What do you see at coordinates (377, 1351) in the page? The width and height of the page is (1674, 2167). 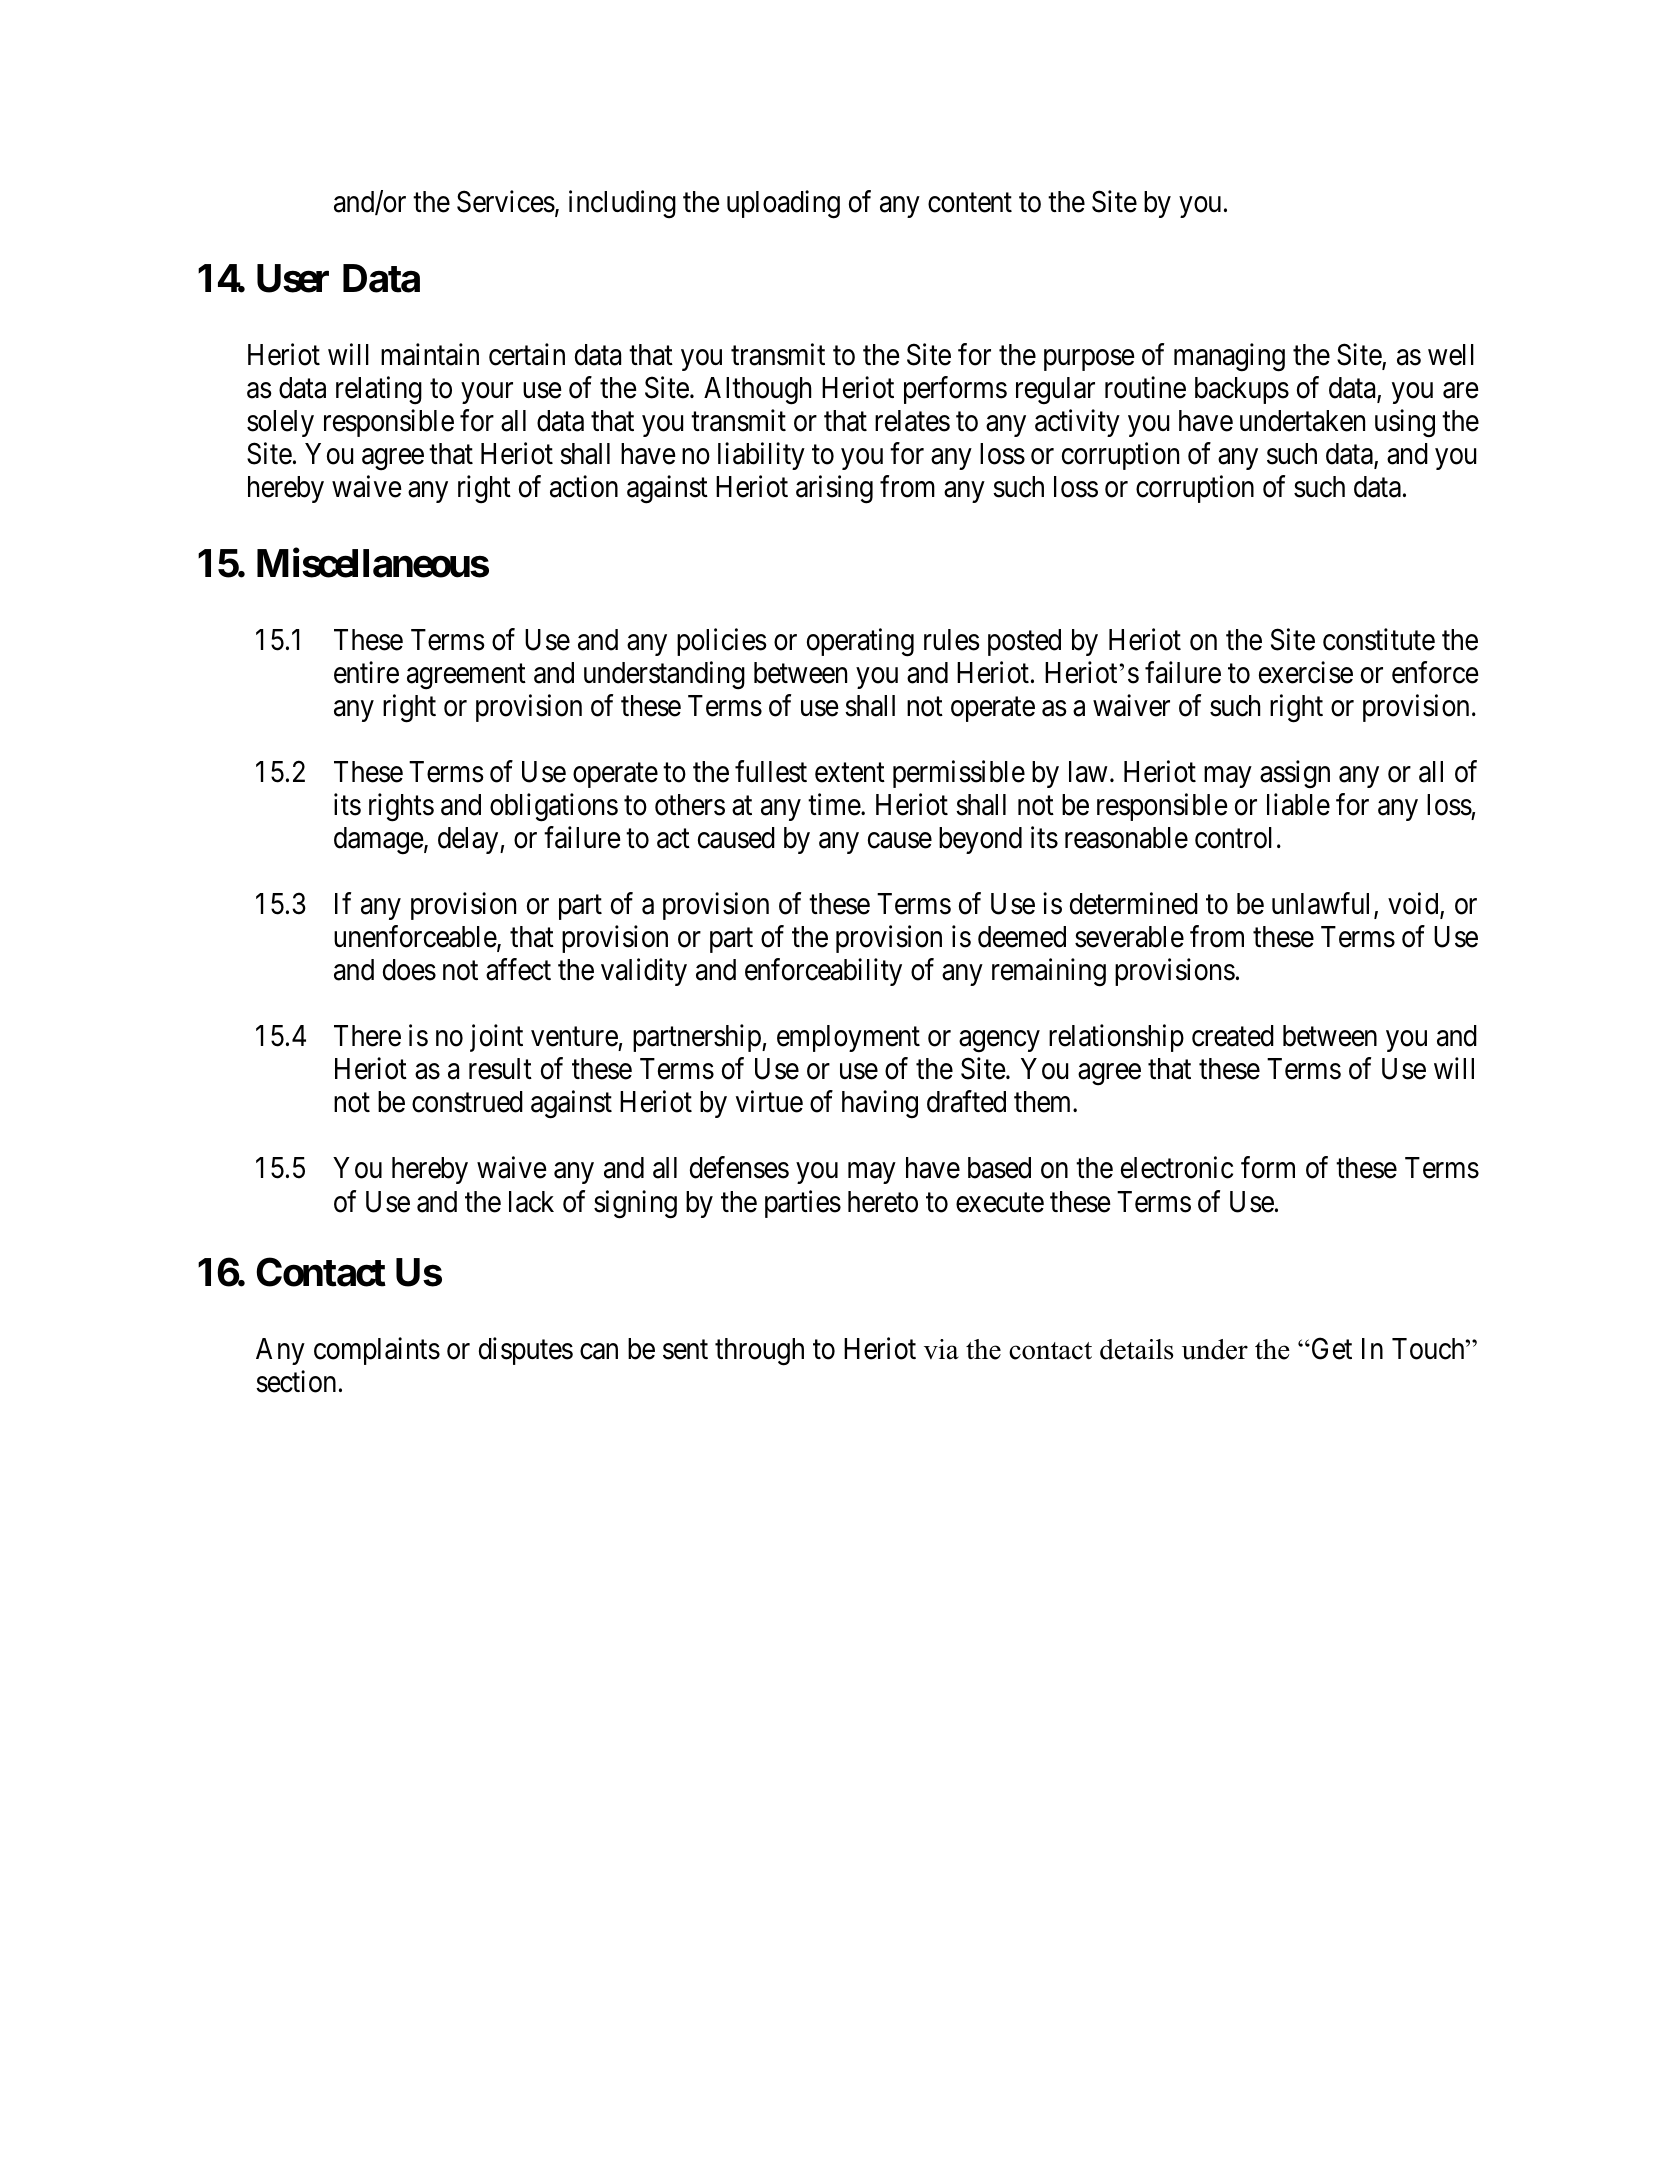 I see `complaints` at bounding box center [377, 1351].
